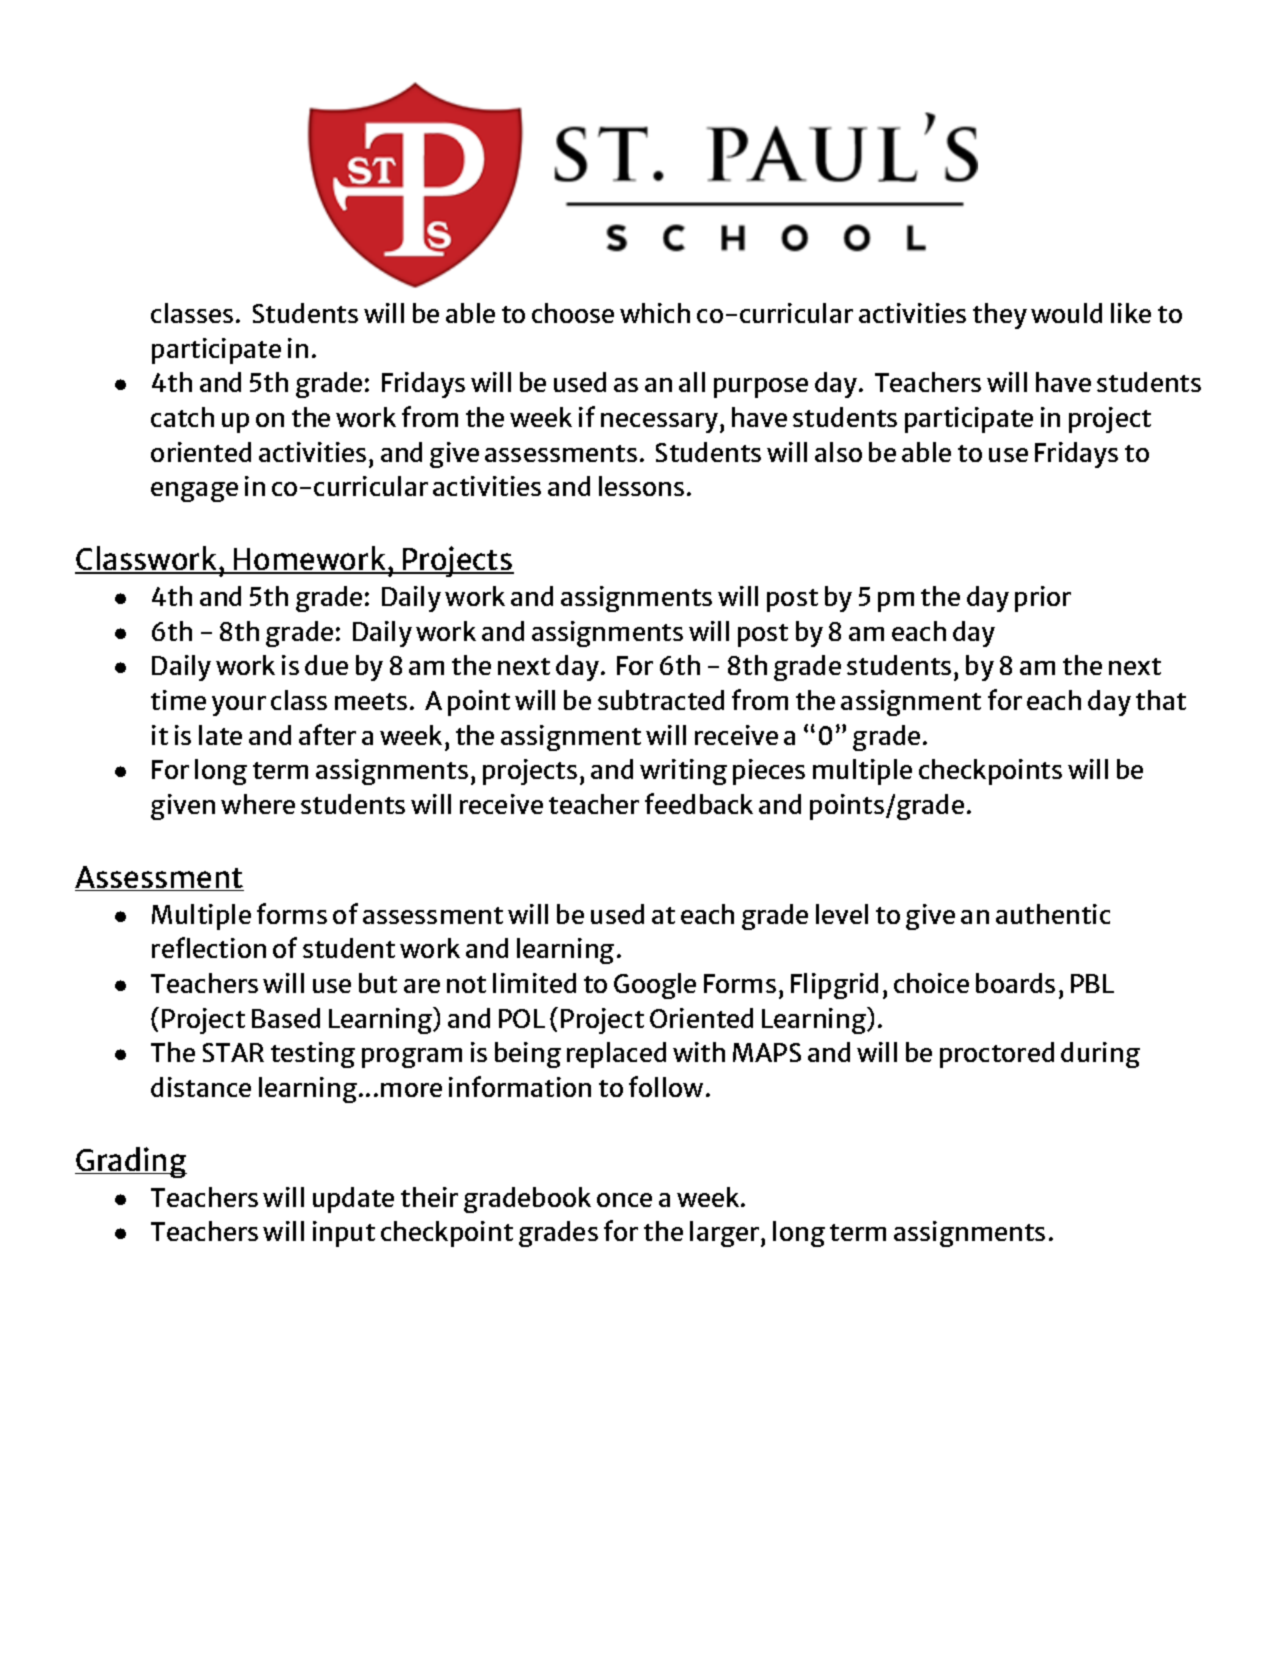 The width and height of the screenshot is (1283, 1660). Describe the element at coordinates (353, 1200) in the screenshot. I see `update` at that location.
